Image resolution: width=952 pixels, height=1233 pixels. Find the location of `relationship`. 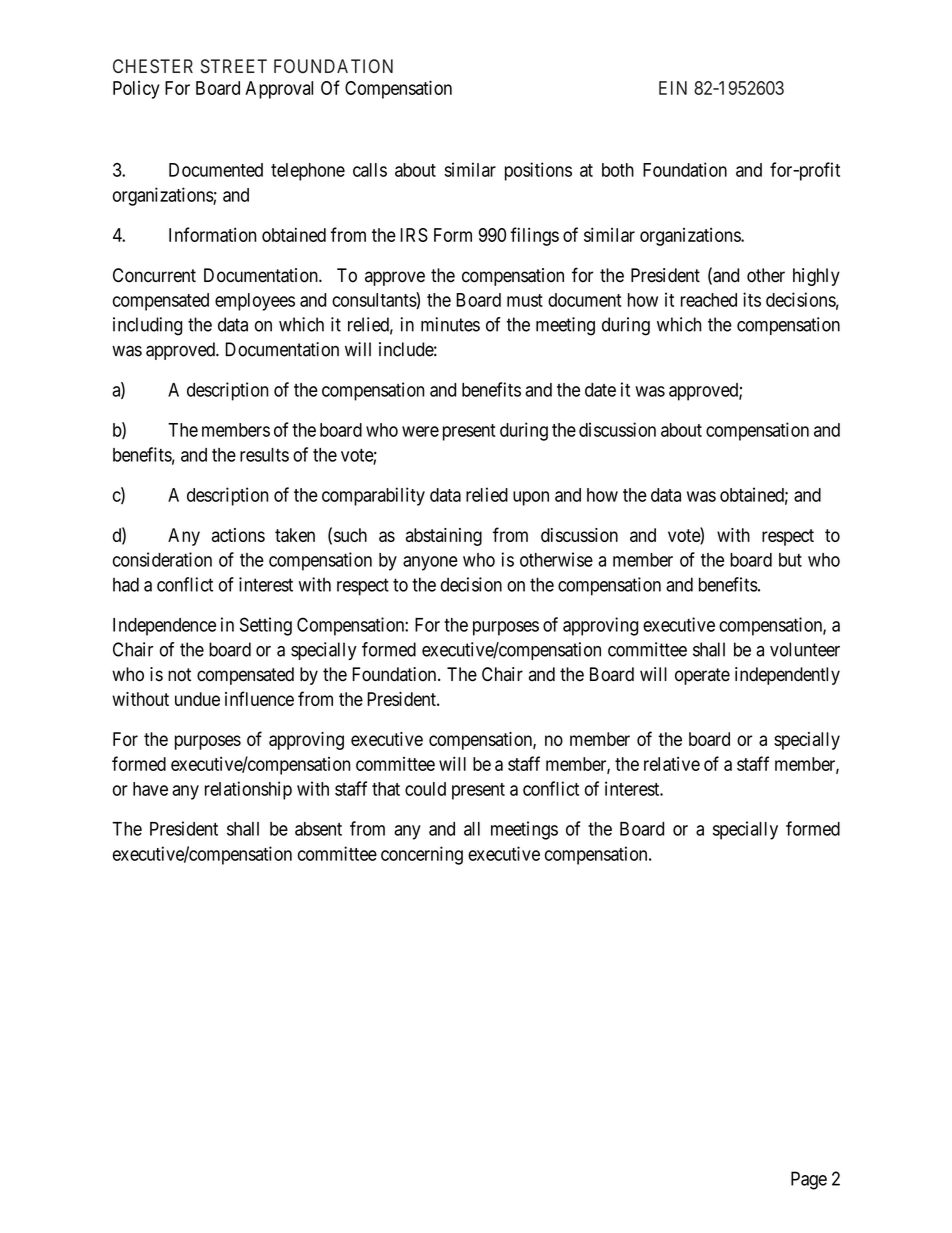

relationship is located at coordinates (248, 790).
